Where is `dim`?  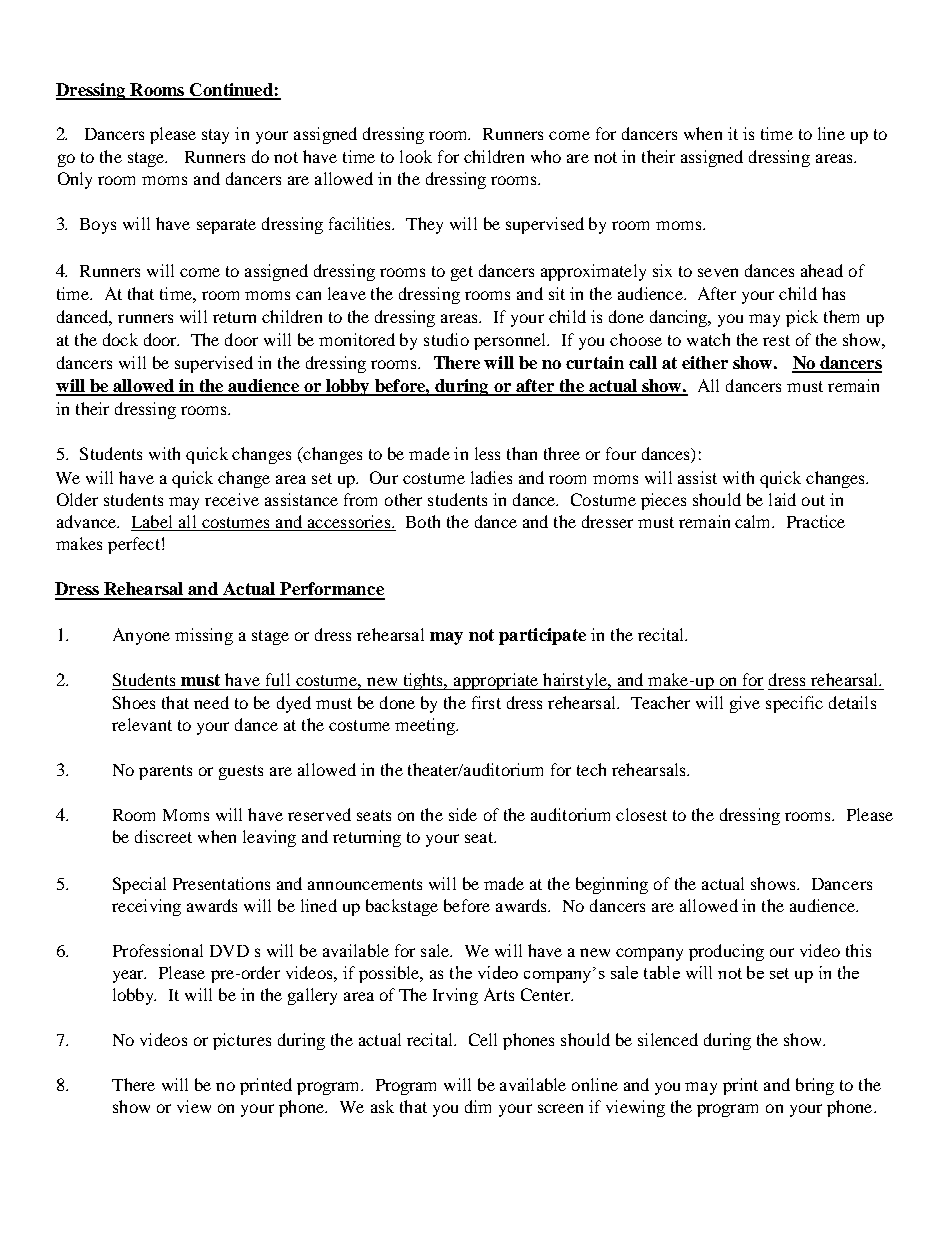 dim is located at coordinates (478, 1106).
